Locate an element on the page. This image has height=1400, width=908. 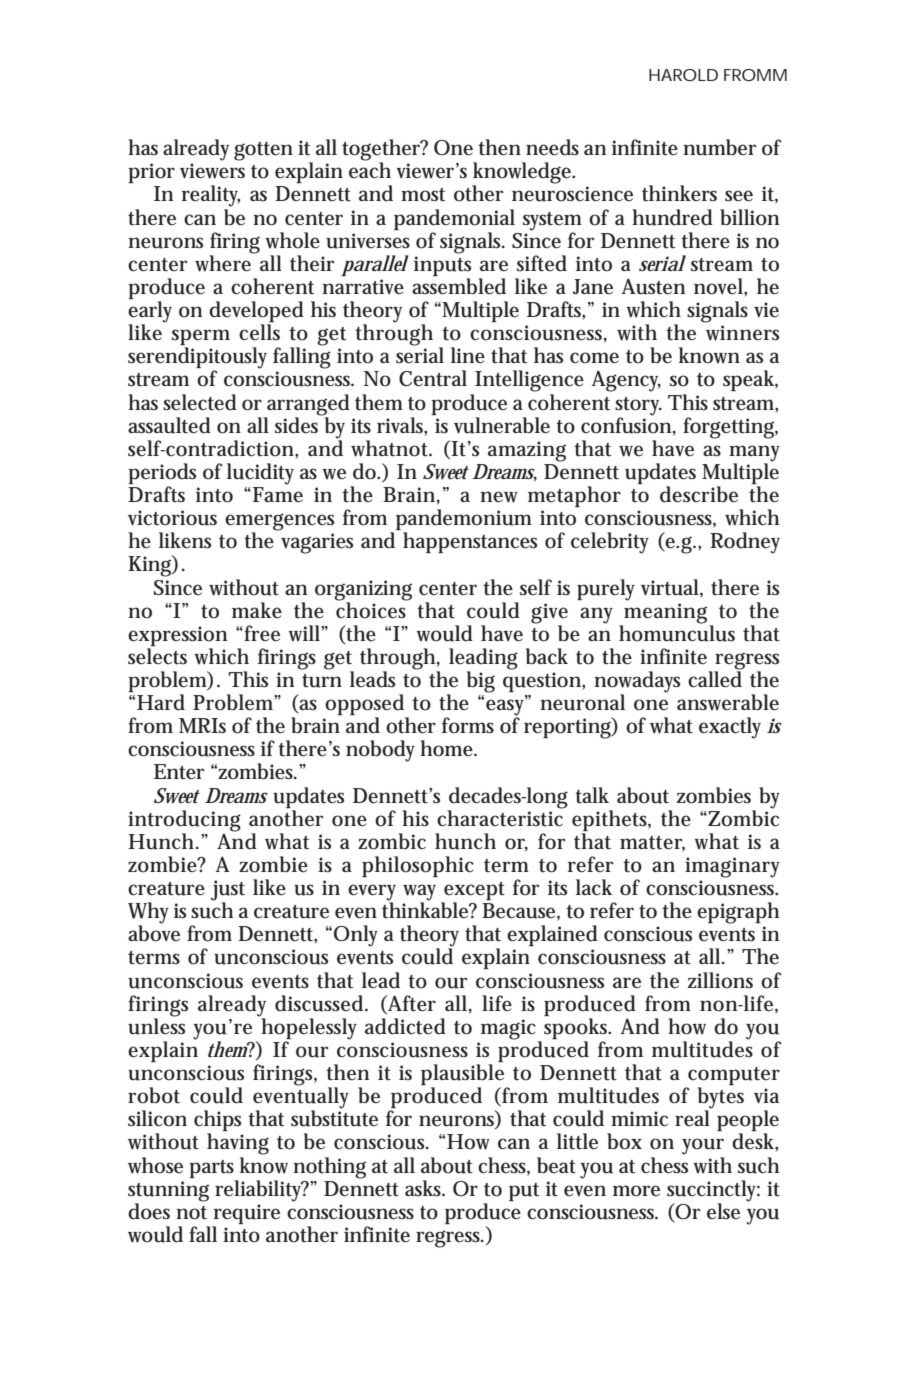
succinctly is located at coordinates (713, 1192).
